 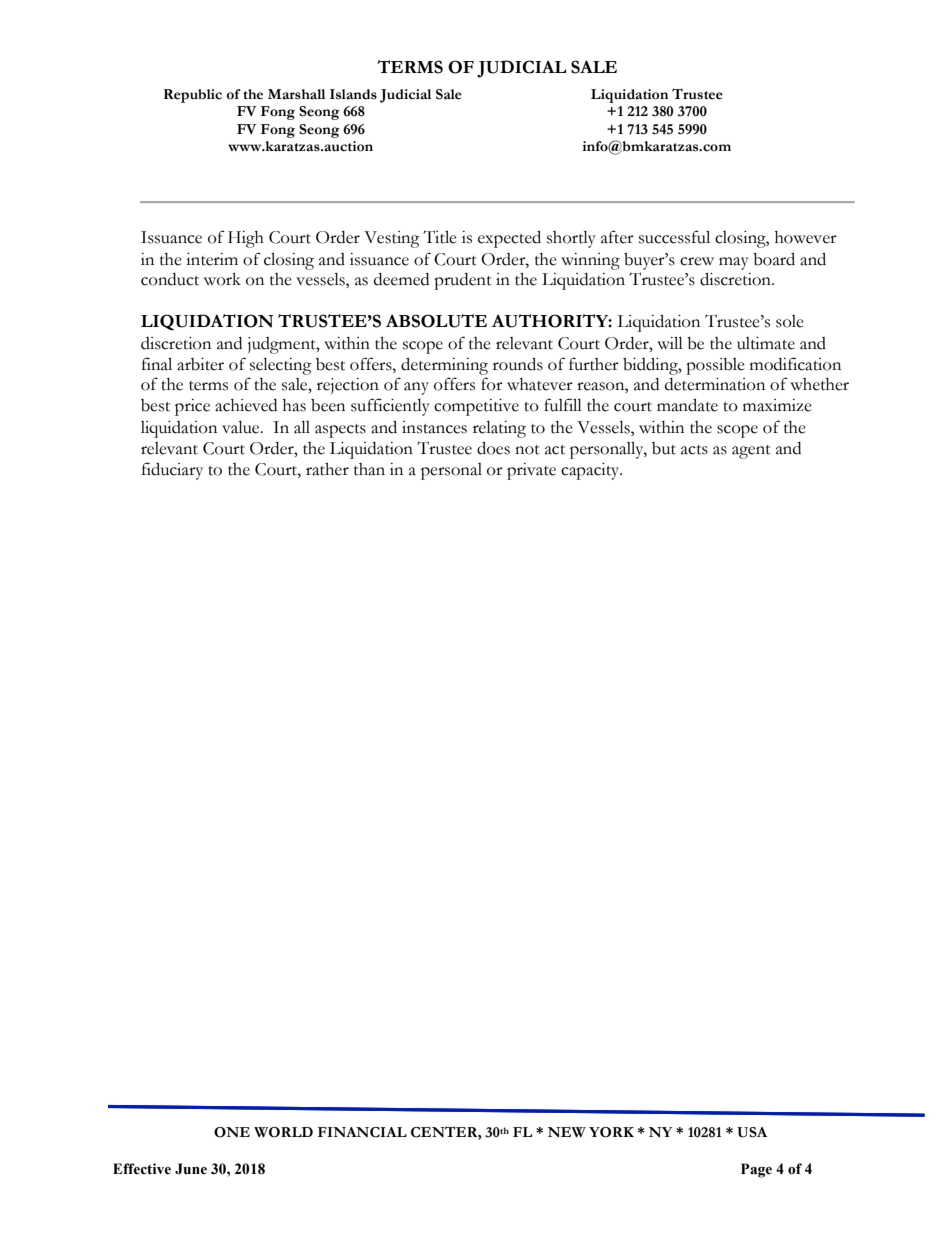 What do you see at coordinates (567, 1132) in the image?
I see `NEW` at bounding box center [567, 1132].
